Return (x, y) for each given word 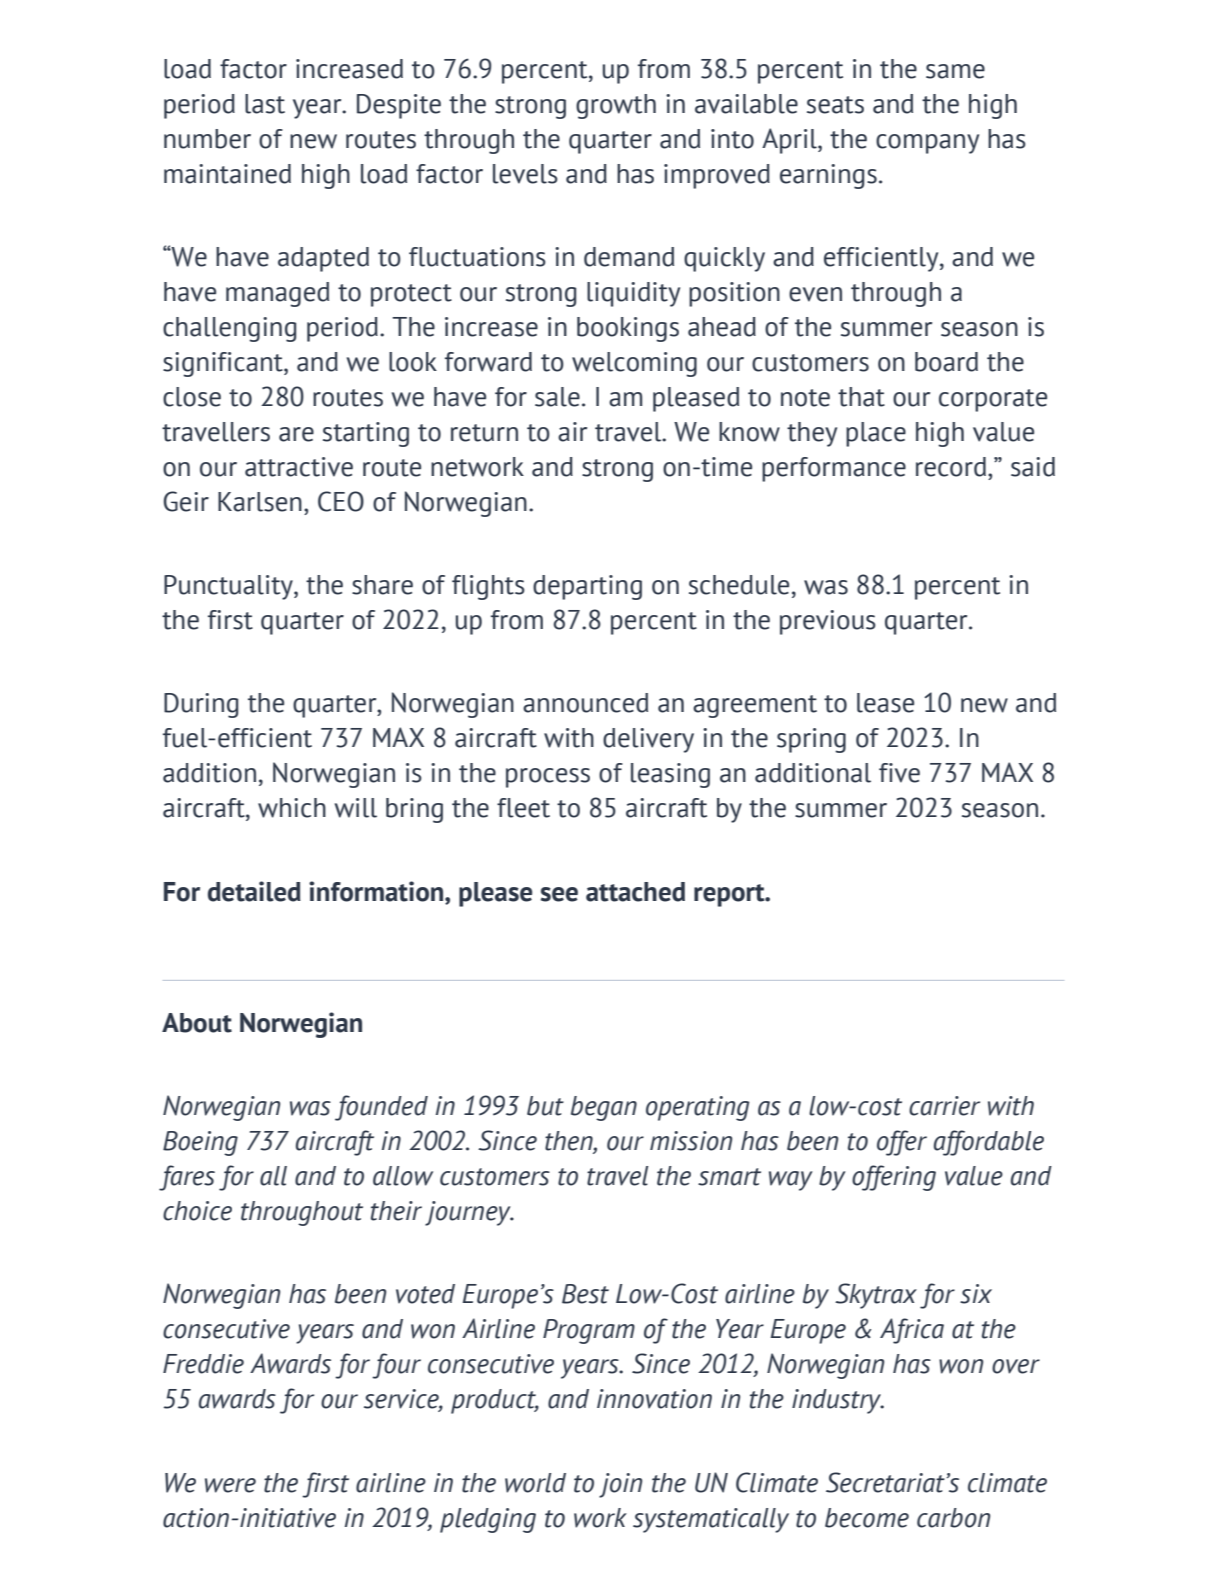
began (604, 1108)
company (927, 144)
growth (616, 106)
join (620, 1485)
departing (587, 587)
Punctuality (229, 587)
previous (828, 622)
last (265, 104)
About (197, 1023)
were (230, 1485)
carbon (953, 1518)
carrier (944, 1106)
